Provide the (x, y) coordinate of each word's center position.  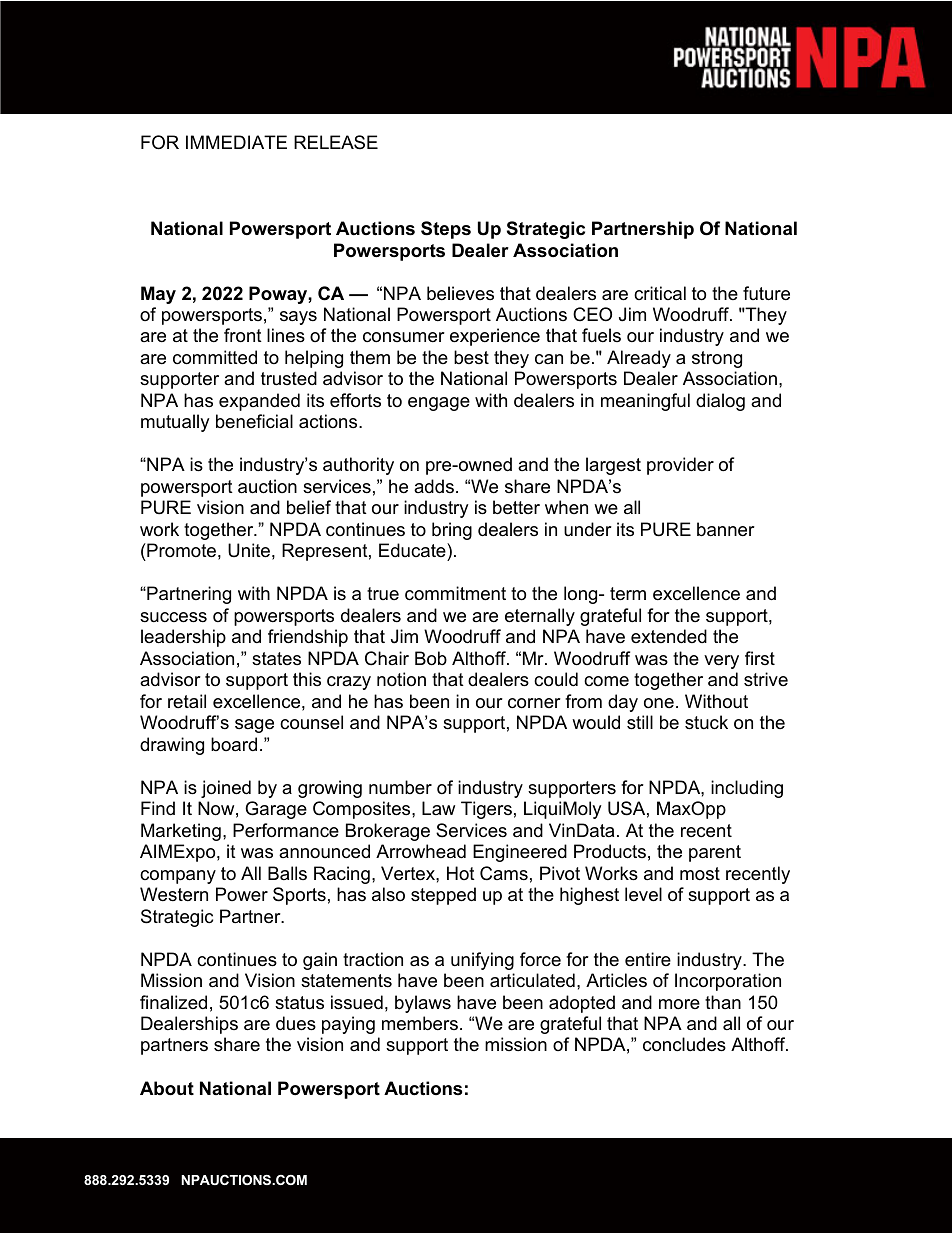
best (471, 357)
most (700, 873)
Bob (431, 658)
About (167, 1088)
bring (452, 531)
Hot (461, 873)
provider (680, 466)
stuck (706, 722)
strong (717, 359)
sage (254, 726)
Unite (249, 550)
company (178, 877)
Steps (446, 230)
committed (215, 357)
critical (660, 293)
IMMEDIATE (236, 142)
